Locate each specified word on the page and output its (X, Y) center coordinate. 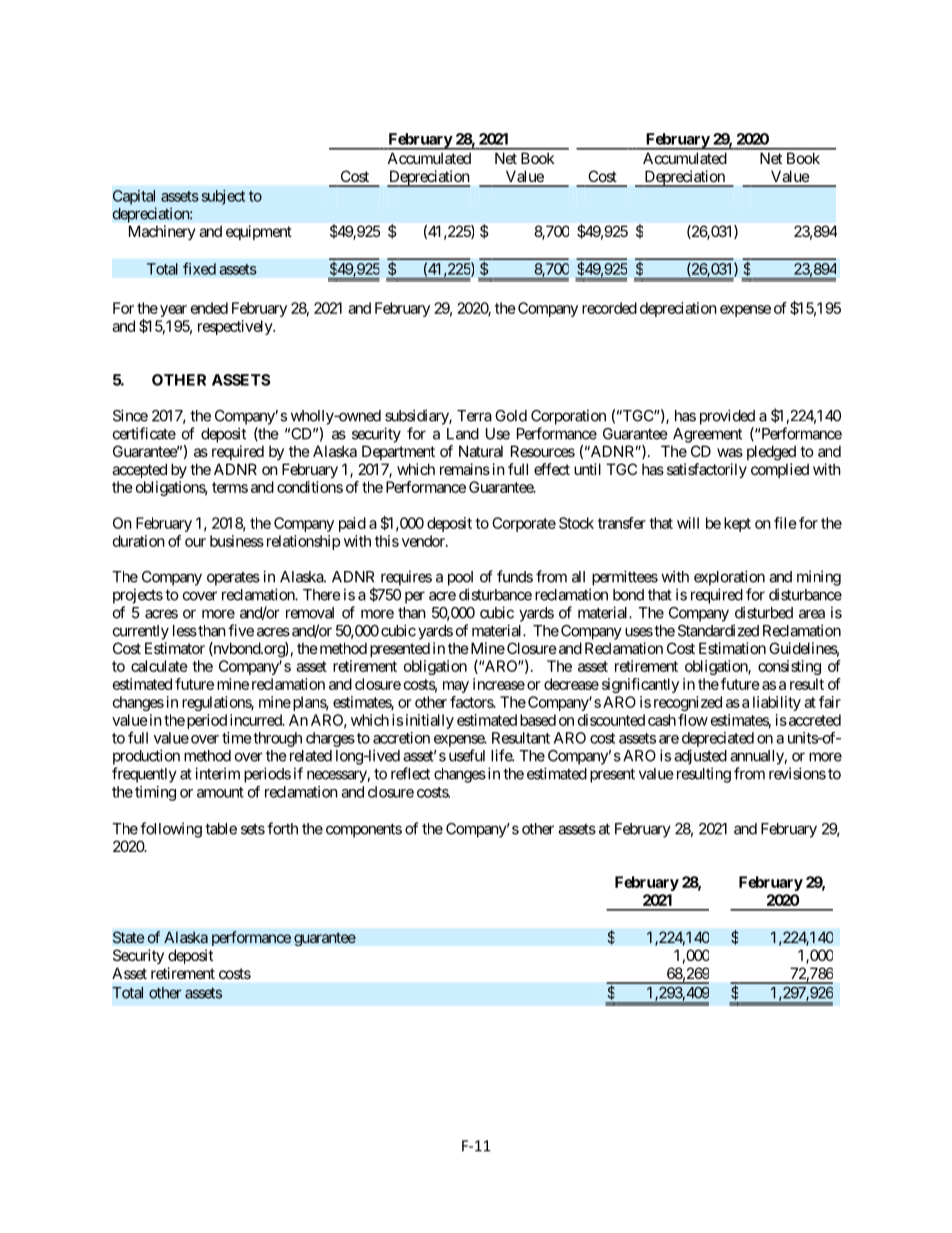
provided (727, 417)
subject (223, 197)
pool (460, 578)
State (129, 937)
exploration (729, 578)
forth (282, 828)
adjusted (700, 757)
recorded (609, 308)
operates (233, 579)
